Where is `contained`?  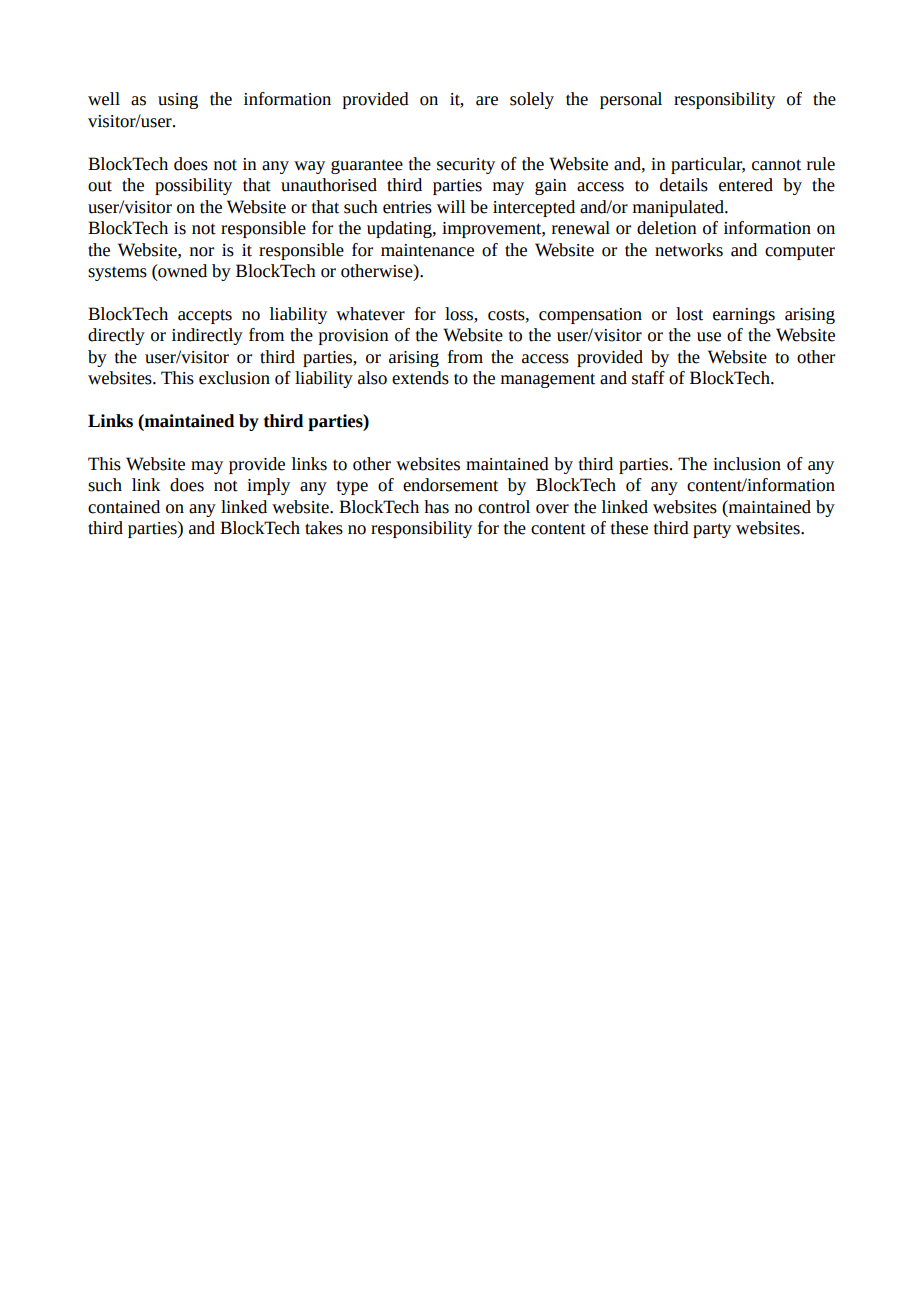
contained is located at coordinates (124, 507).
